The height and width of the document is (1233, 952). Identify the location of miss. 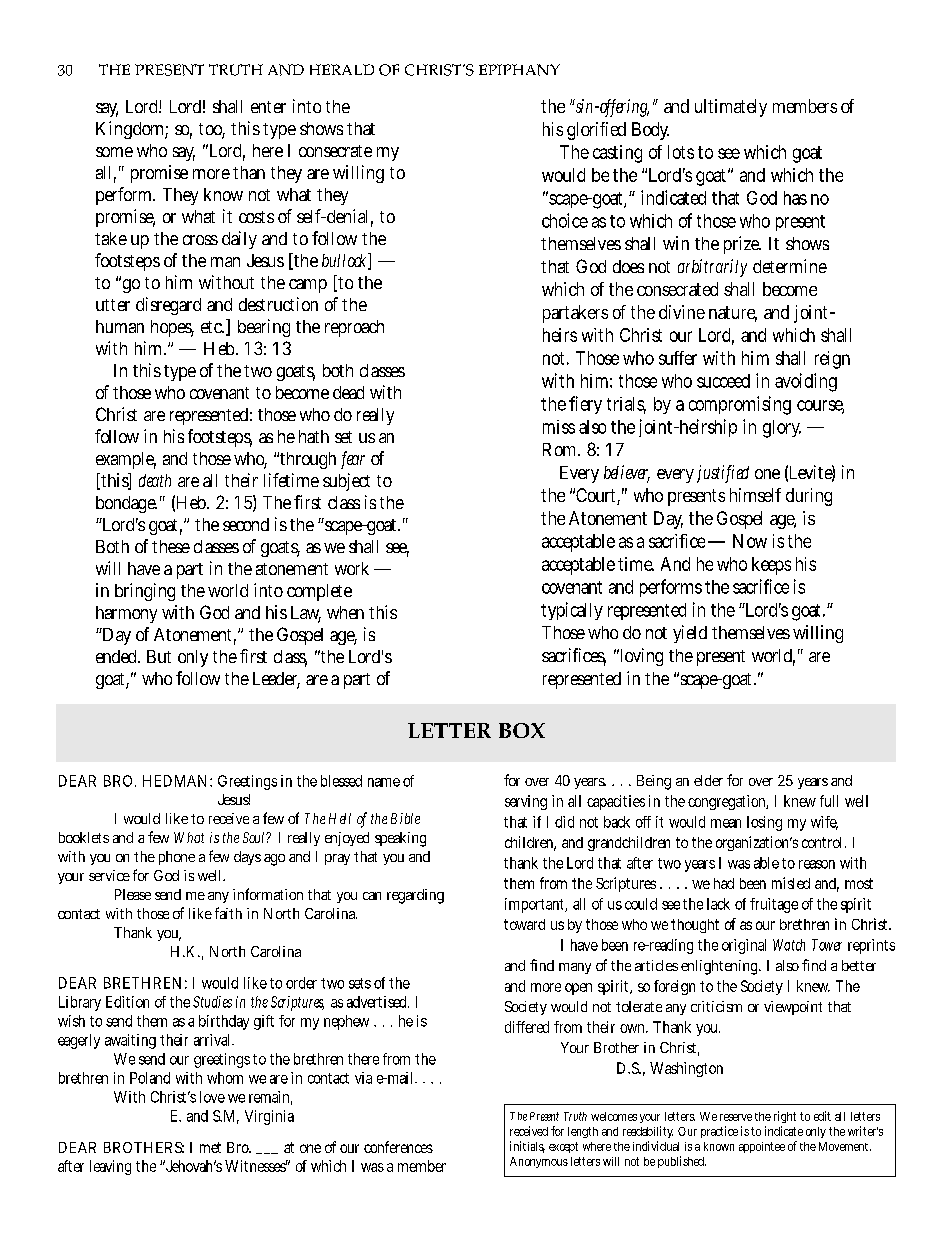
(559, 427).
